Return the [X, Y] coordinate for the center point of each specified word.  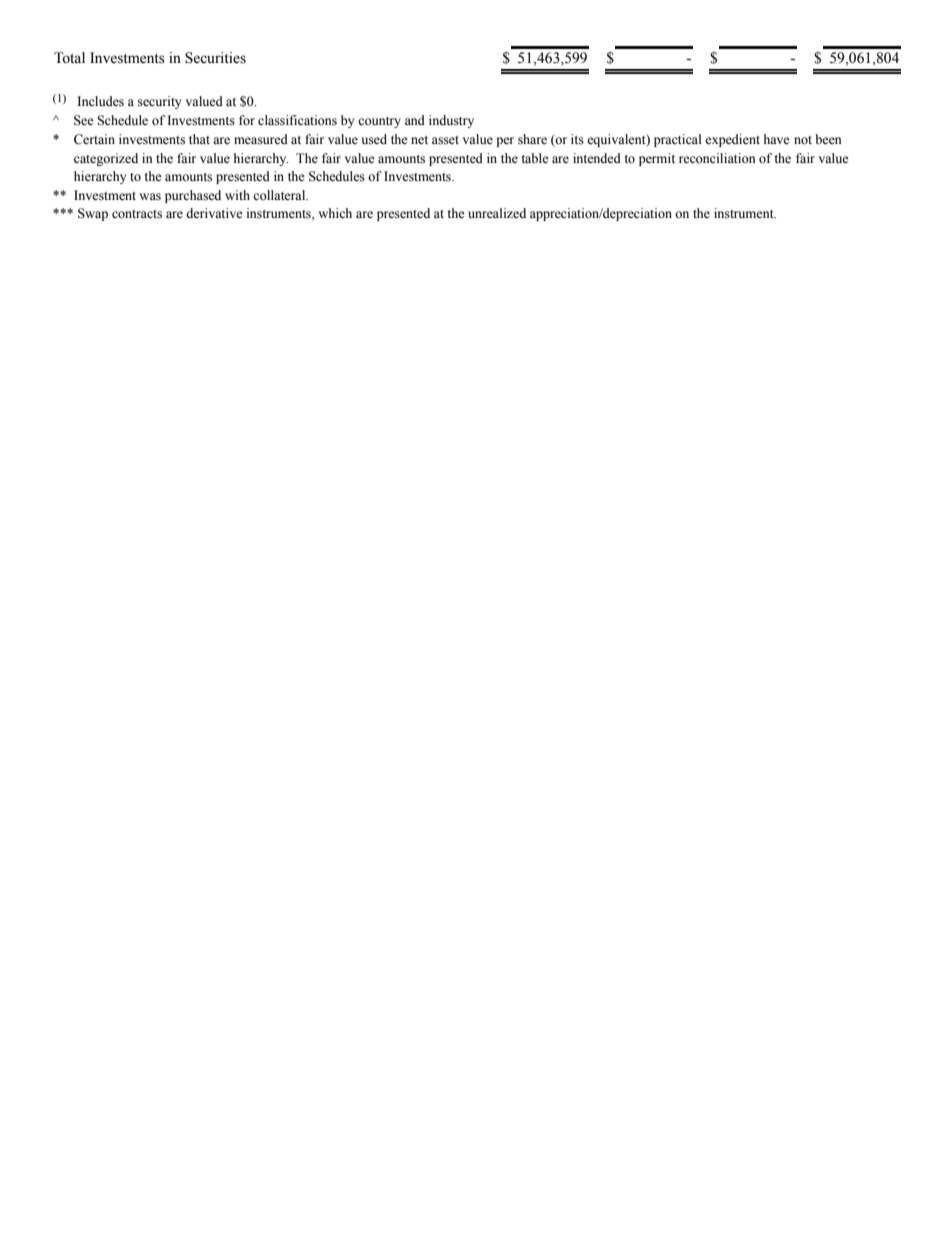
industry [451, 121]
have [777, 139]
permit [657, 159]
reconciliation [717, 158]
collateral [280, 195]
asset [445, 140]
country [379, 122]
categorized [106, 159]
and [415, 120]
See [84, 120]
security [160, 102]
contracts [137, 214]
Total [69, 58]
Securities [215, 58]
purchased [193, 196]
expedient [732, 140]
